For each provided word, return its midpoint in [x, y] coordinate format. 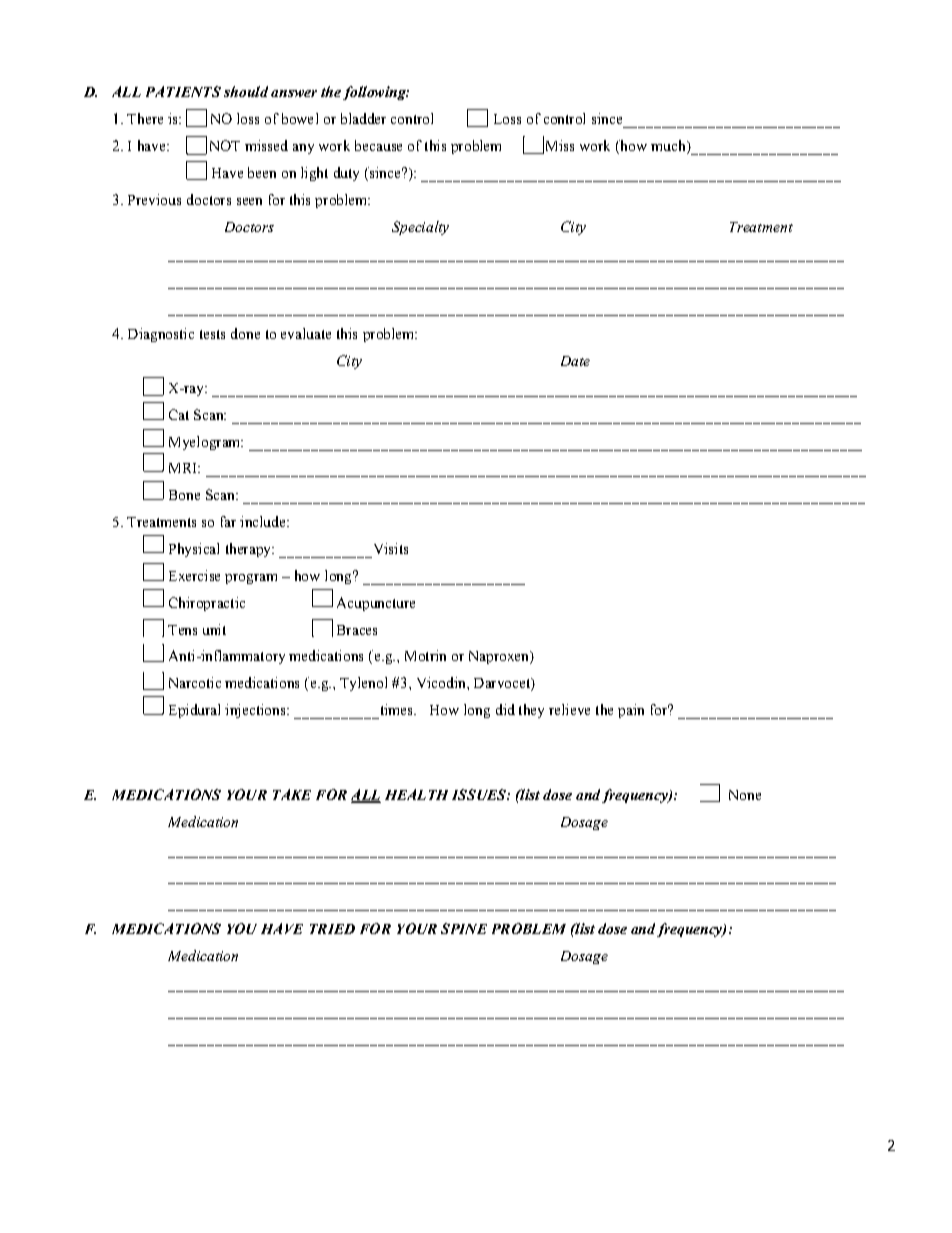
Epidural [194, 711]
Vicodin [442, 682]
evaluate [306, 333]
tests [212, 334]
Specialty [420, 228]
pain [631, 711]
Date [575, 361]
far [228, 521]
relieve [569, 709]
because [378, 145]
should [246, 91]
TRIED [332, 929]
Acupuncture [376, 604]
